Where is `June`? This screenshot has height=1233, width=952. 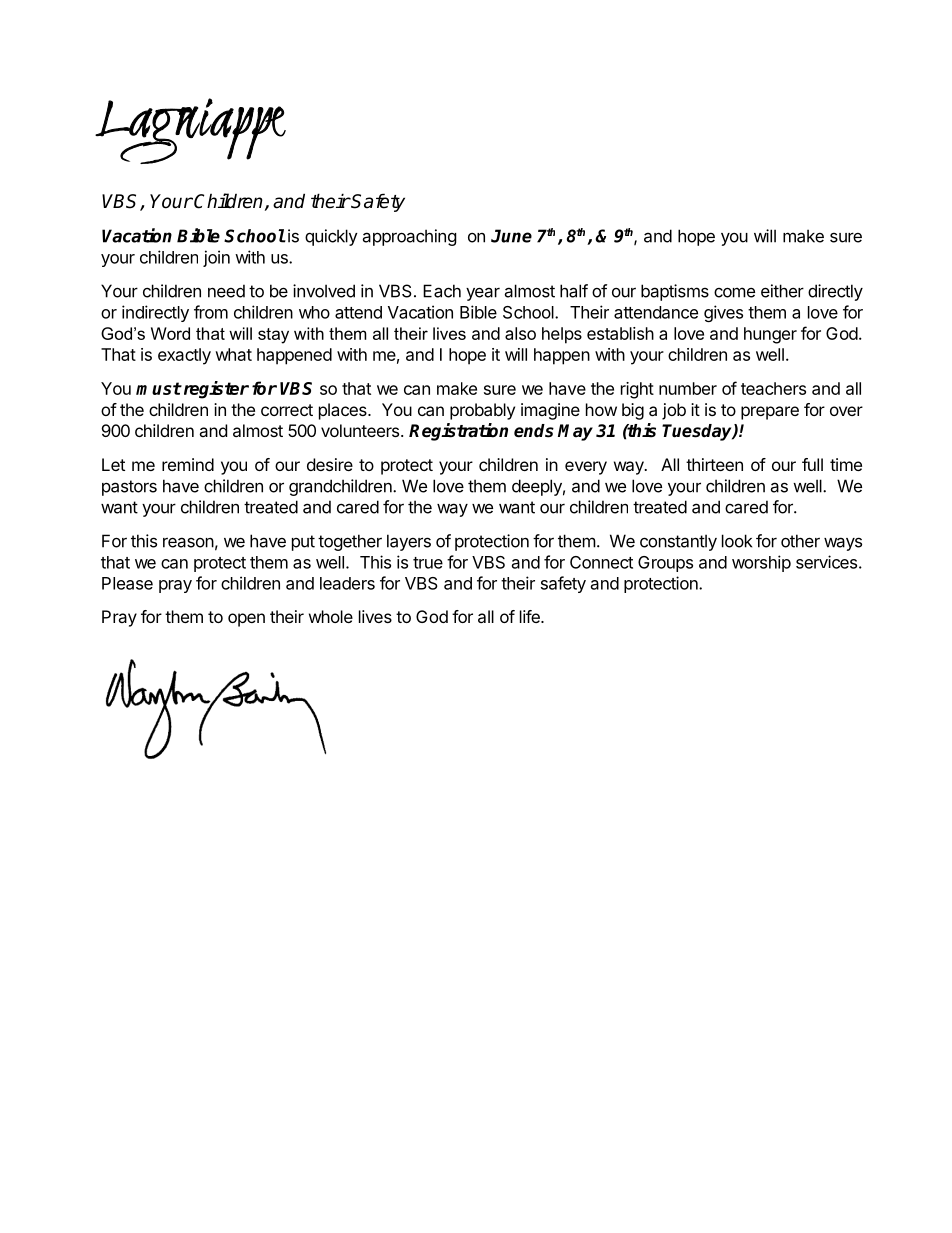 June is located at coordinates (511, 236).
